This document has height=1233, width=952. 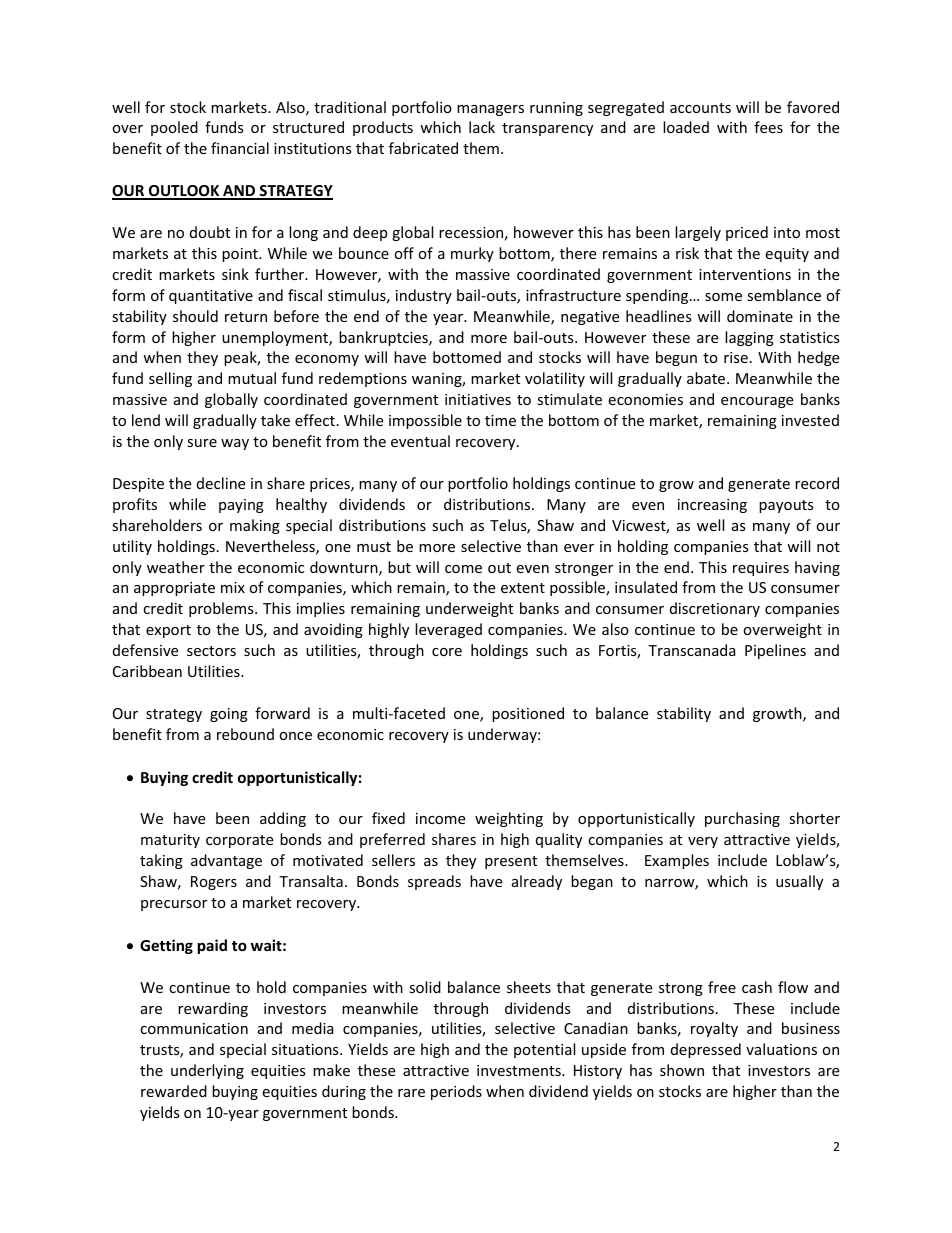 I want to click on lack, so click(x=482, y=127).
